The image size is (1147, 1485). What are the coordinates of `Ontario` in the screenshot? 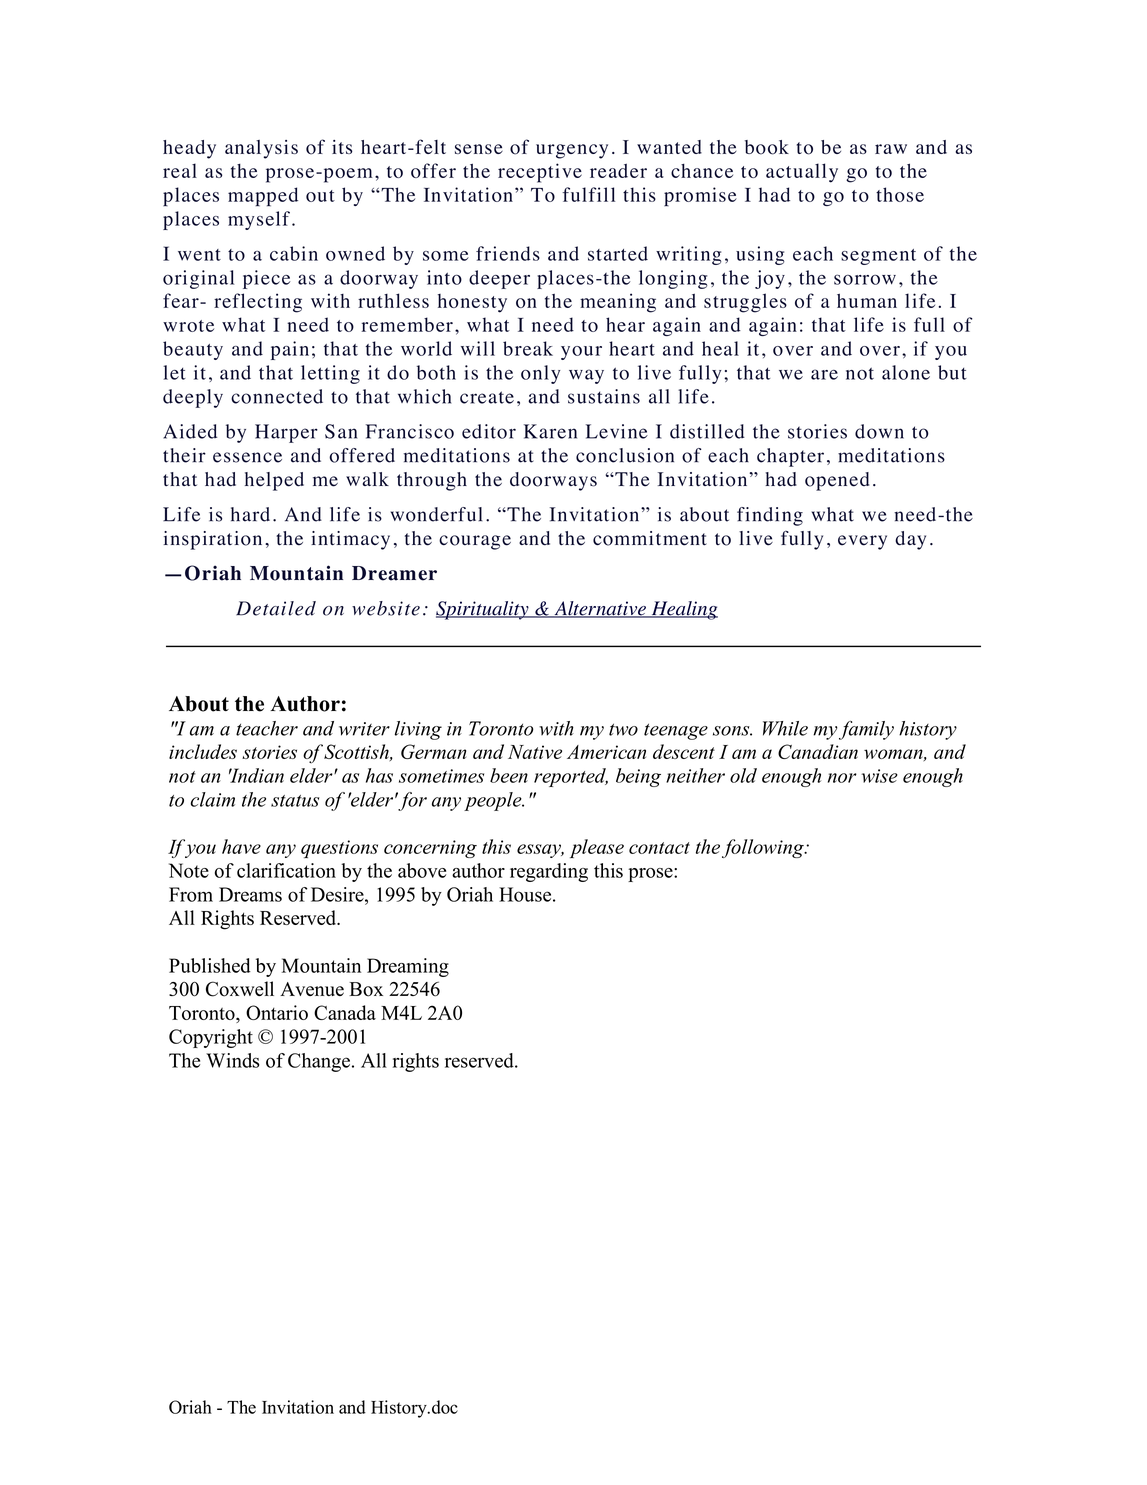 It's located at (277, 1012).
